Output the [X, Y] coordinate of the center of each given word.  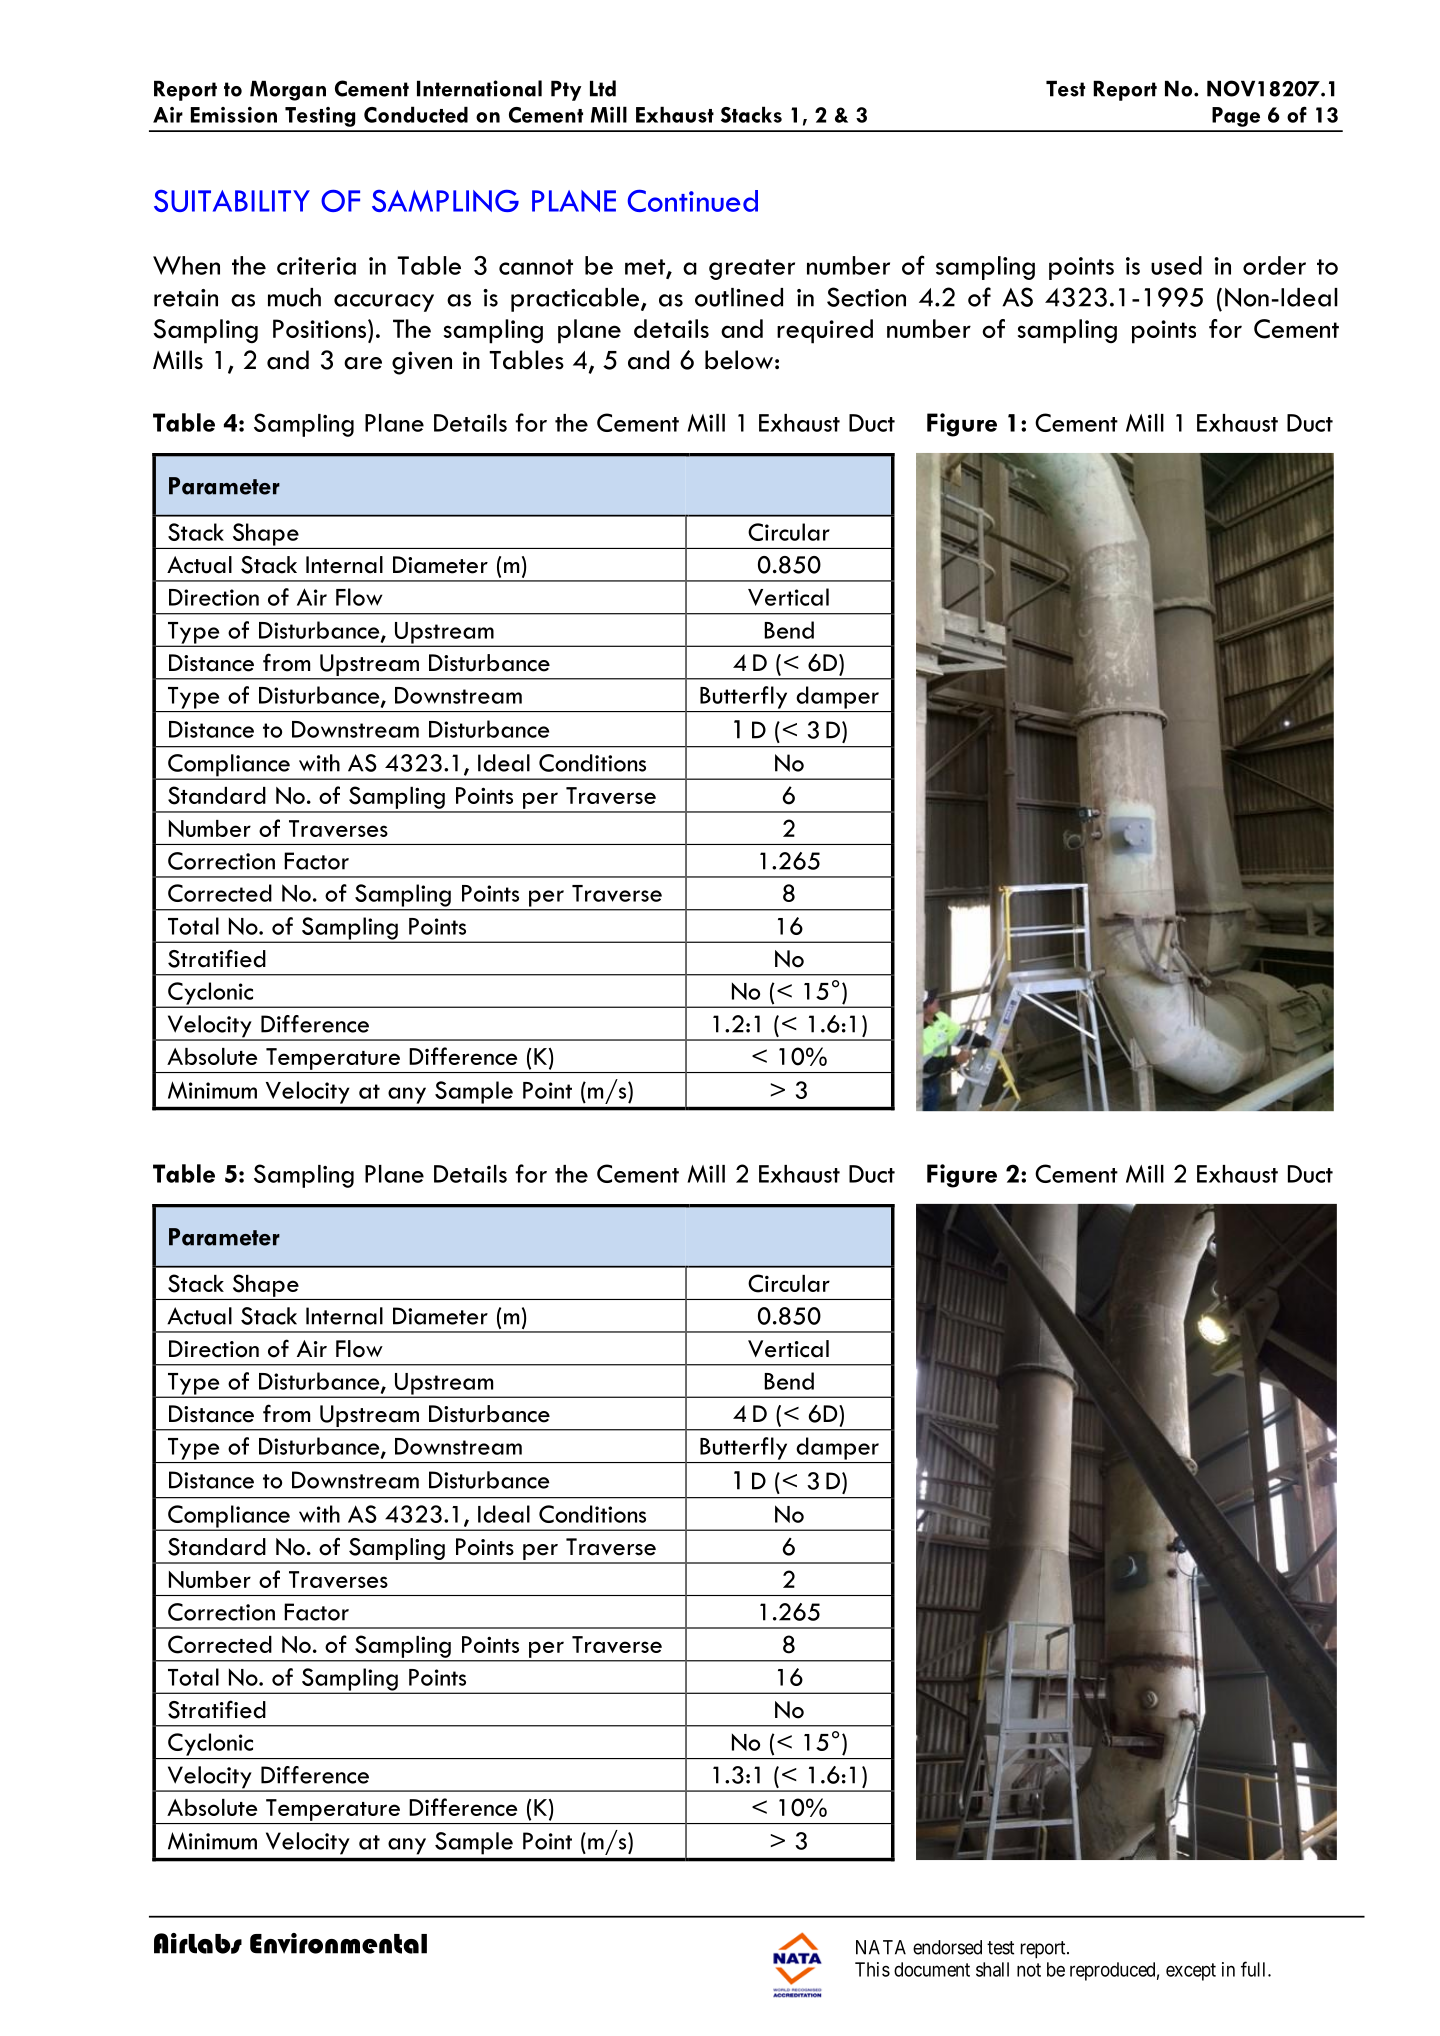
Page [1236, 117]
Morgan [288, 91]
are [363, 363]
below [739, 360]
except [1191, 1972]
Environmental [338, 1943]
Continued [693, 201]
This [872, 1969]
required [825, 331]
